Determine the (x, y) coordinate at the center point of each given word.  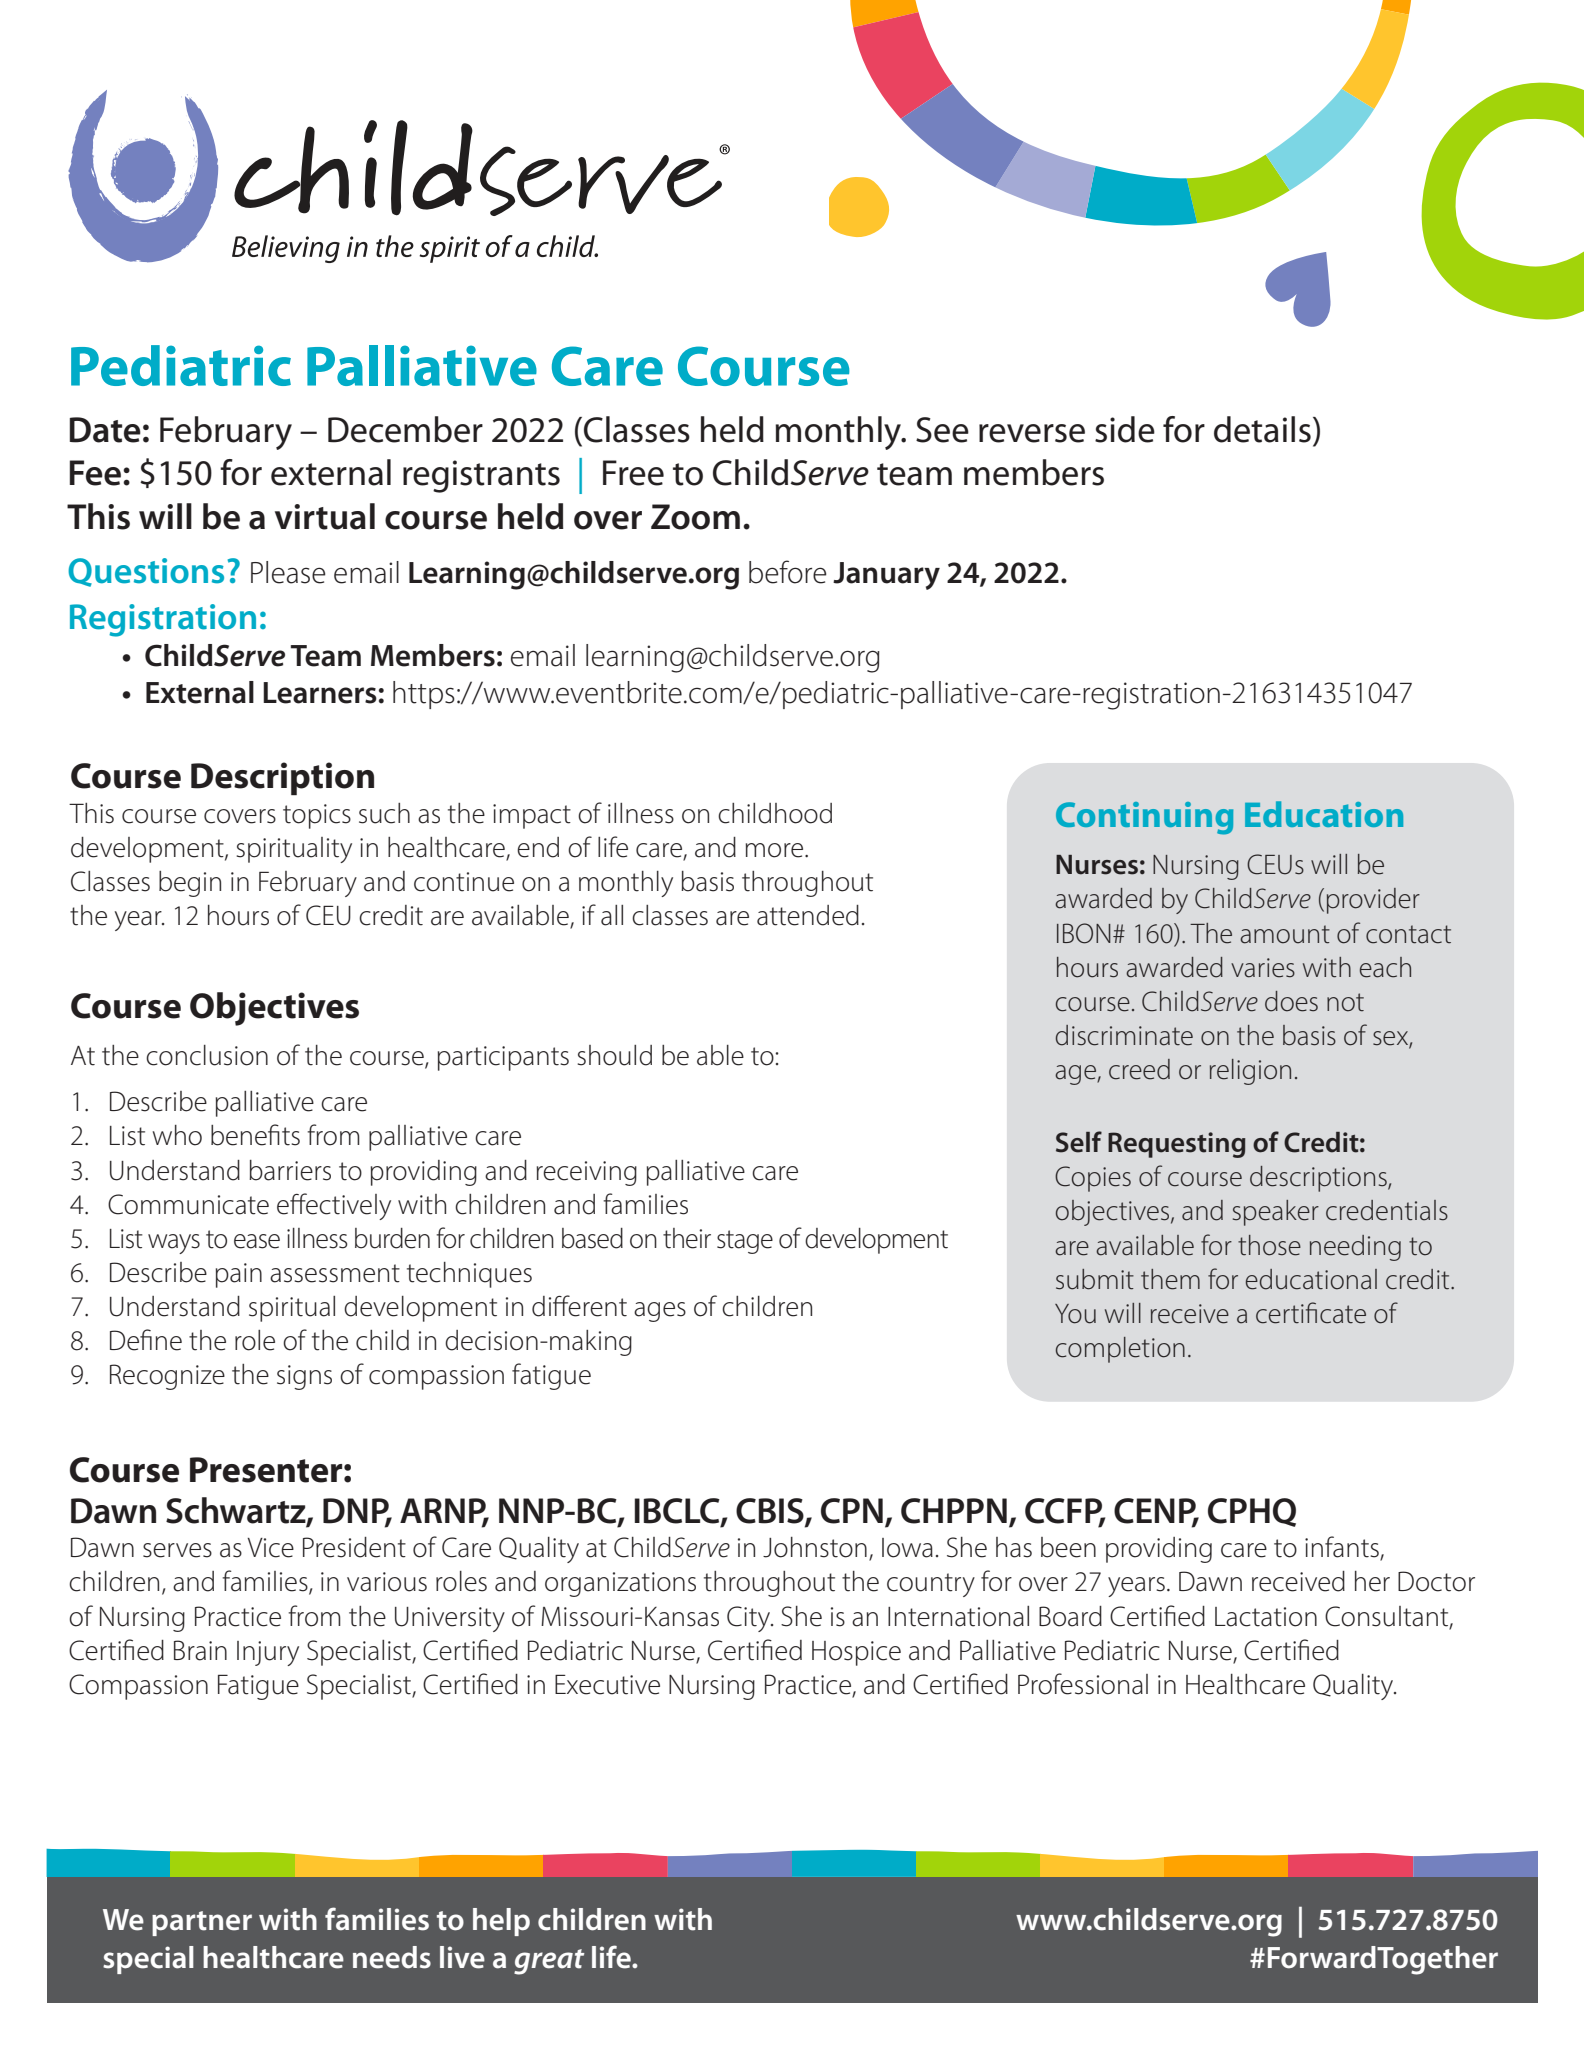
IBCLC (678, 1512)
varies (1263, 968)
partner (202, 1923)
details (1262, 429)
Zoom (695, 517)
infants (1343, 1548)
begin (190, 884)
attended (808, 915)
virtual (325, 516)
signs (304, 1377)
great (549, 1962)
